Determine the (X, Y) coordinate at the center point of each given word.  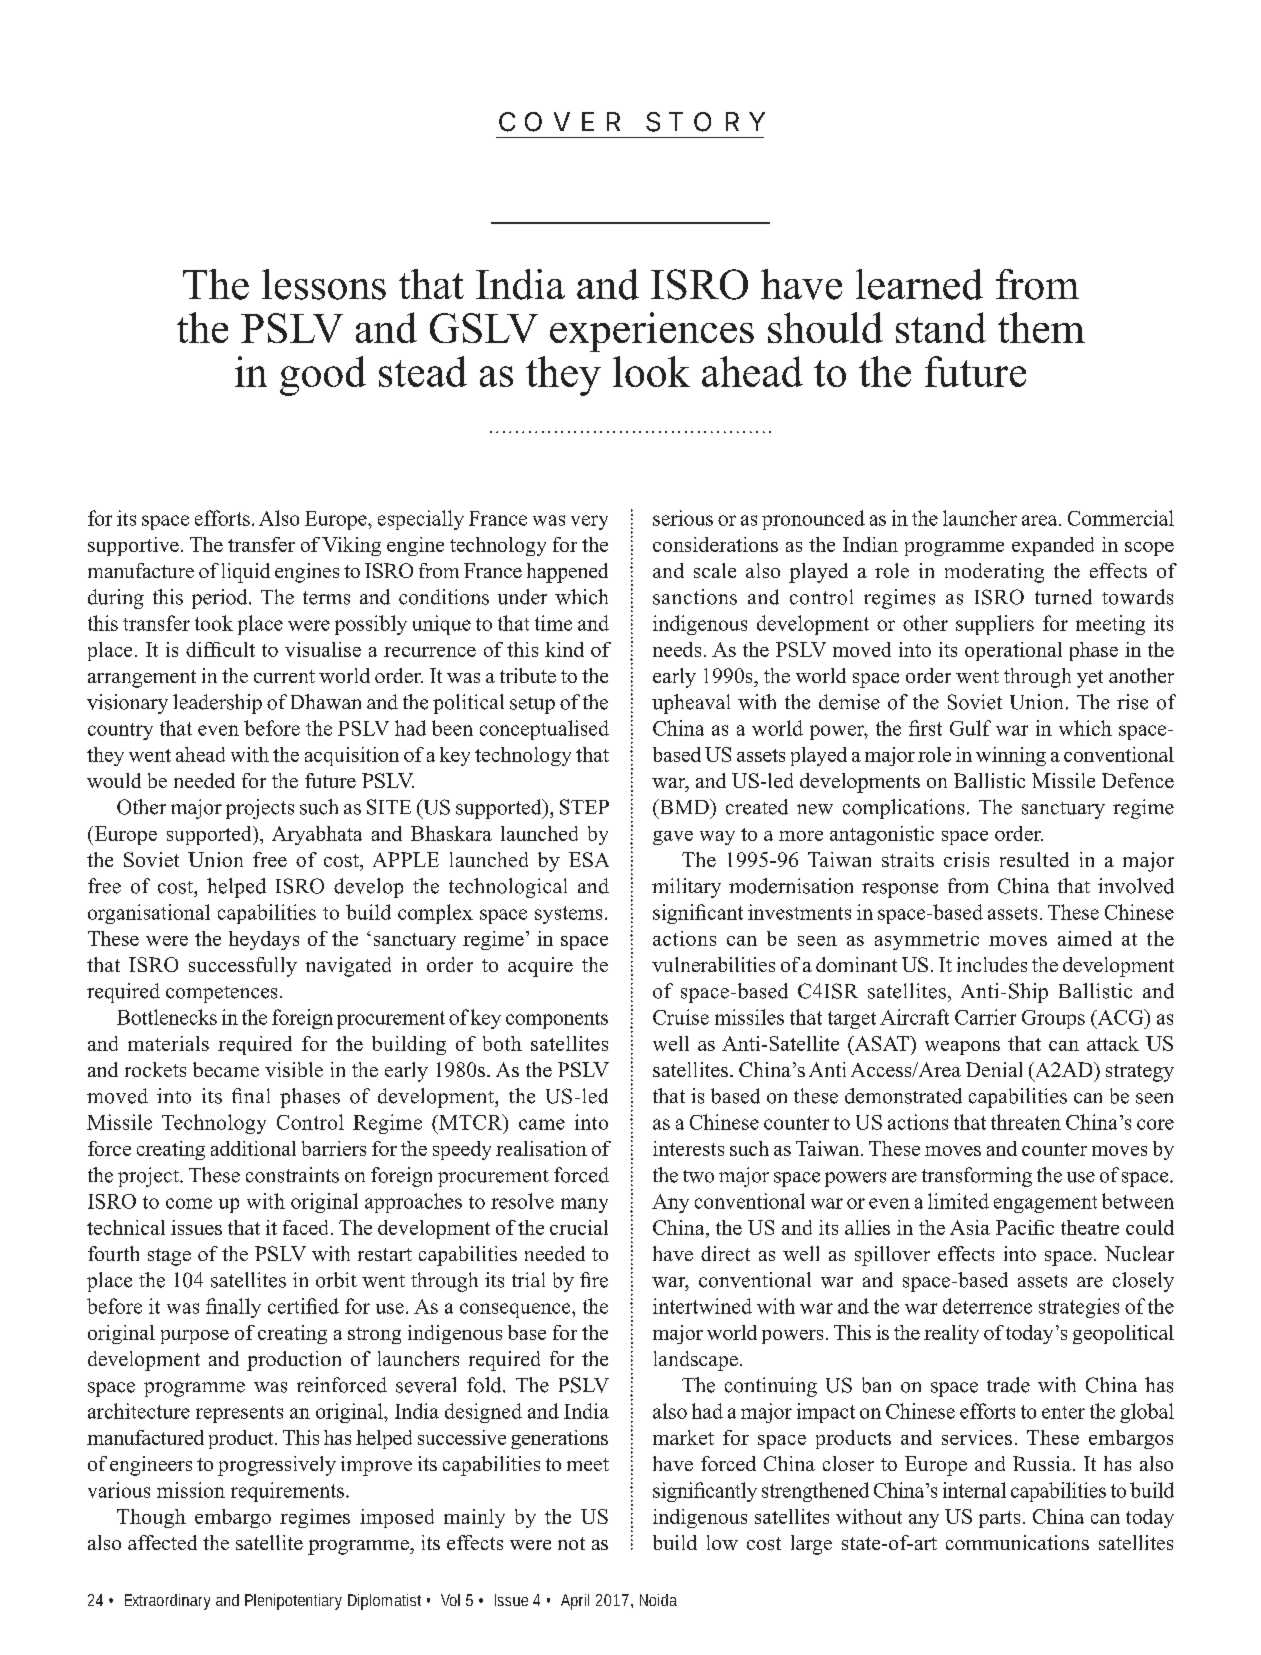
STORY (705, 122)
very (589, 522)
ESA (589, 859)
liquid (246, 573)
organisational (149, 914)
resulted (1034, 859)
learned (919, 284)
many (584, 1205)
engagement (1045, 1204)
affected (162, 1542)
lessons (324, 284)
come (189, 1203)
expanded (1053, 546)
